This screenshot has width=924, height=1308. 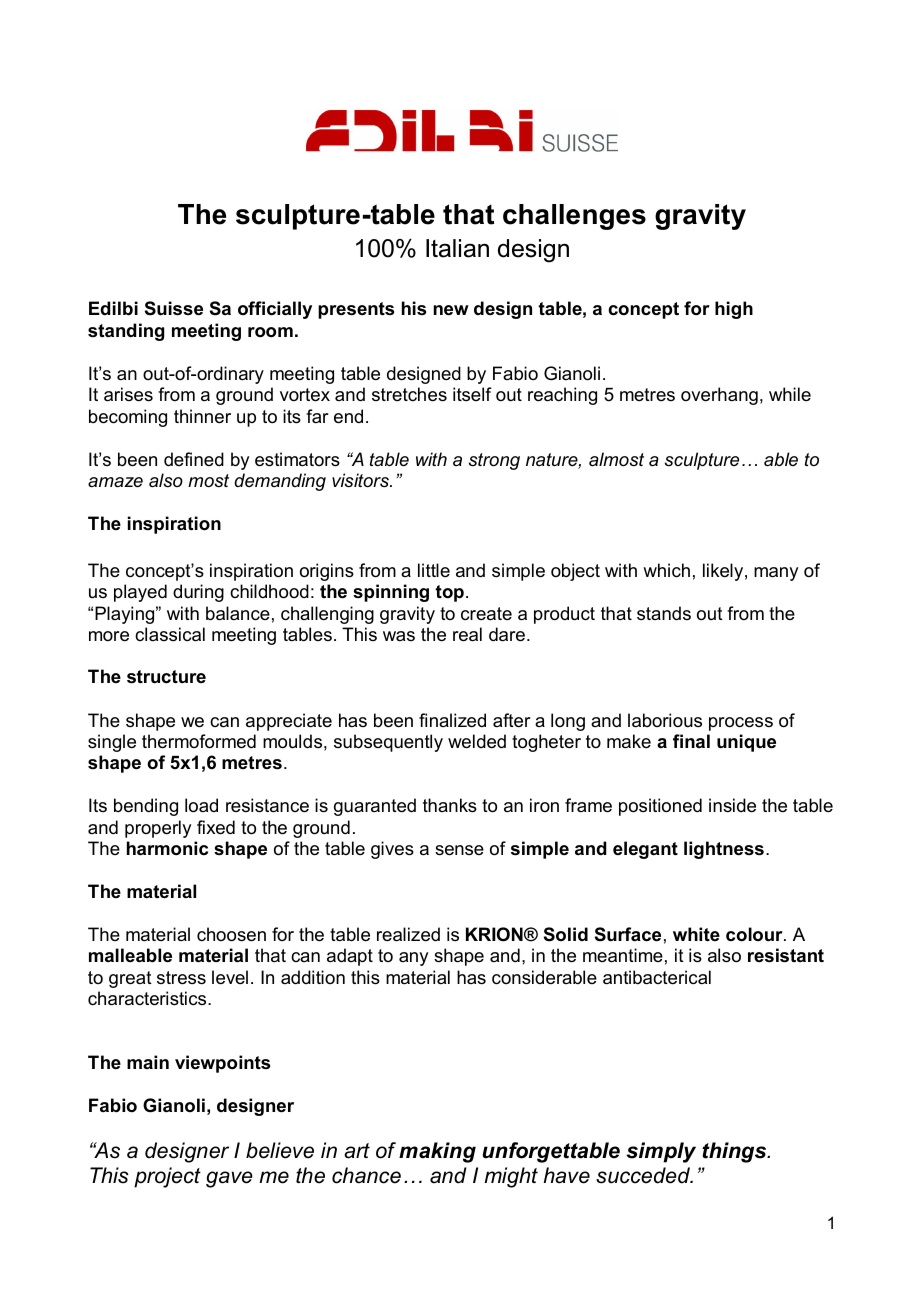 I want to click on overhang, so click(x=719, y=396).
